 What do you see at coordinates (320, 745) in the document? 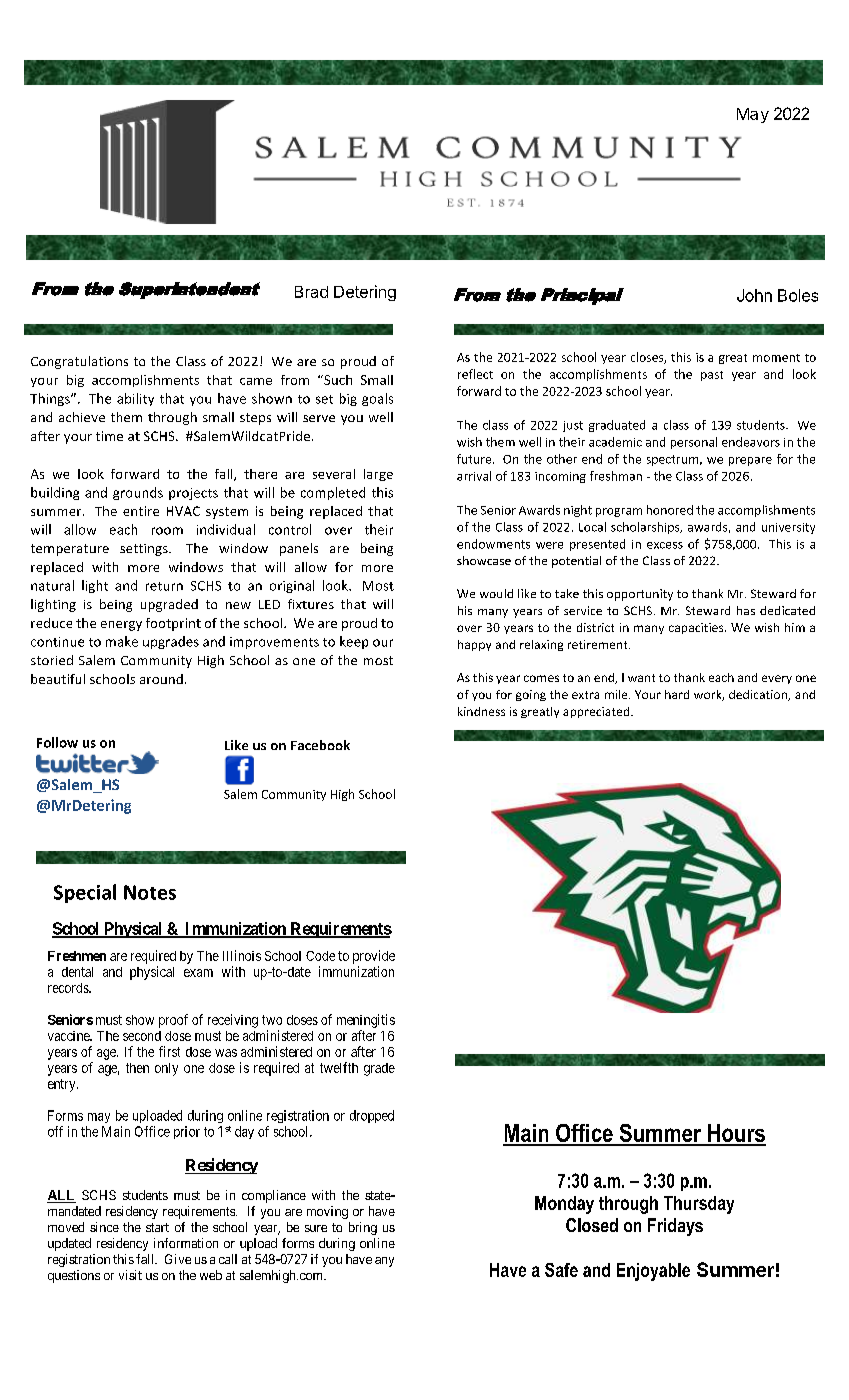
I see `Facebook` at bounding box center [320, 745].
